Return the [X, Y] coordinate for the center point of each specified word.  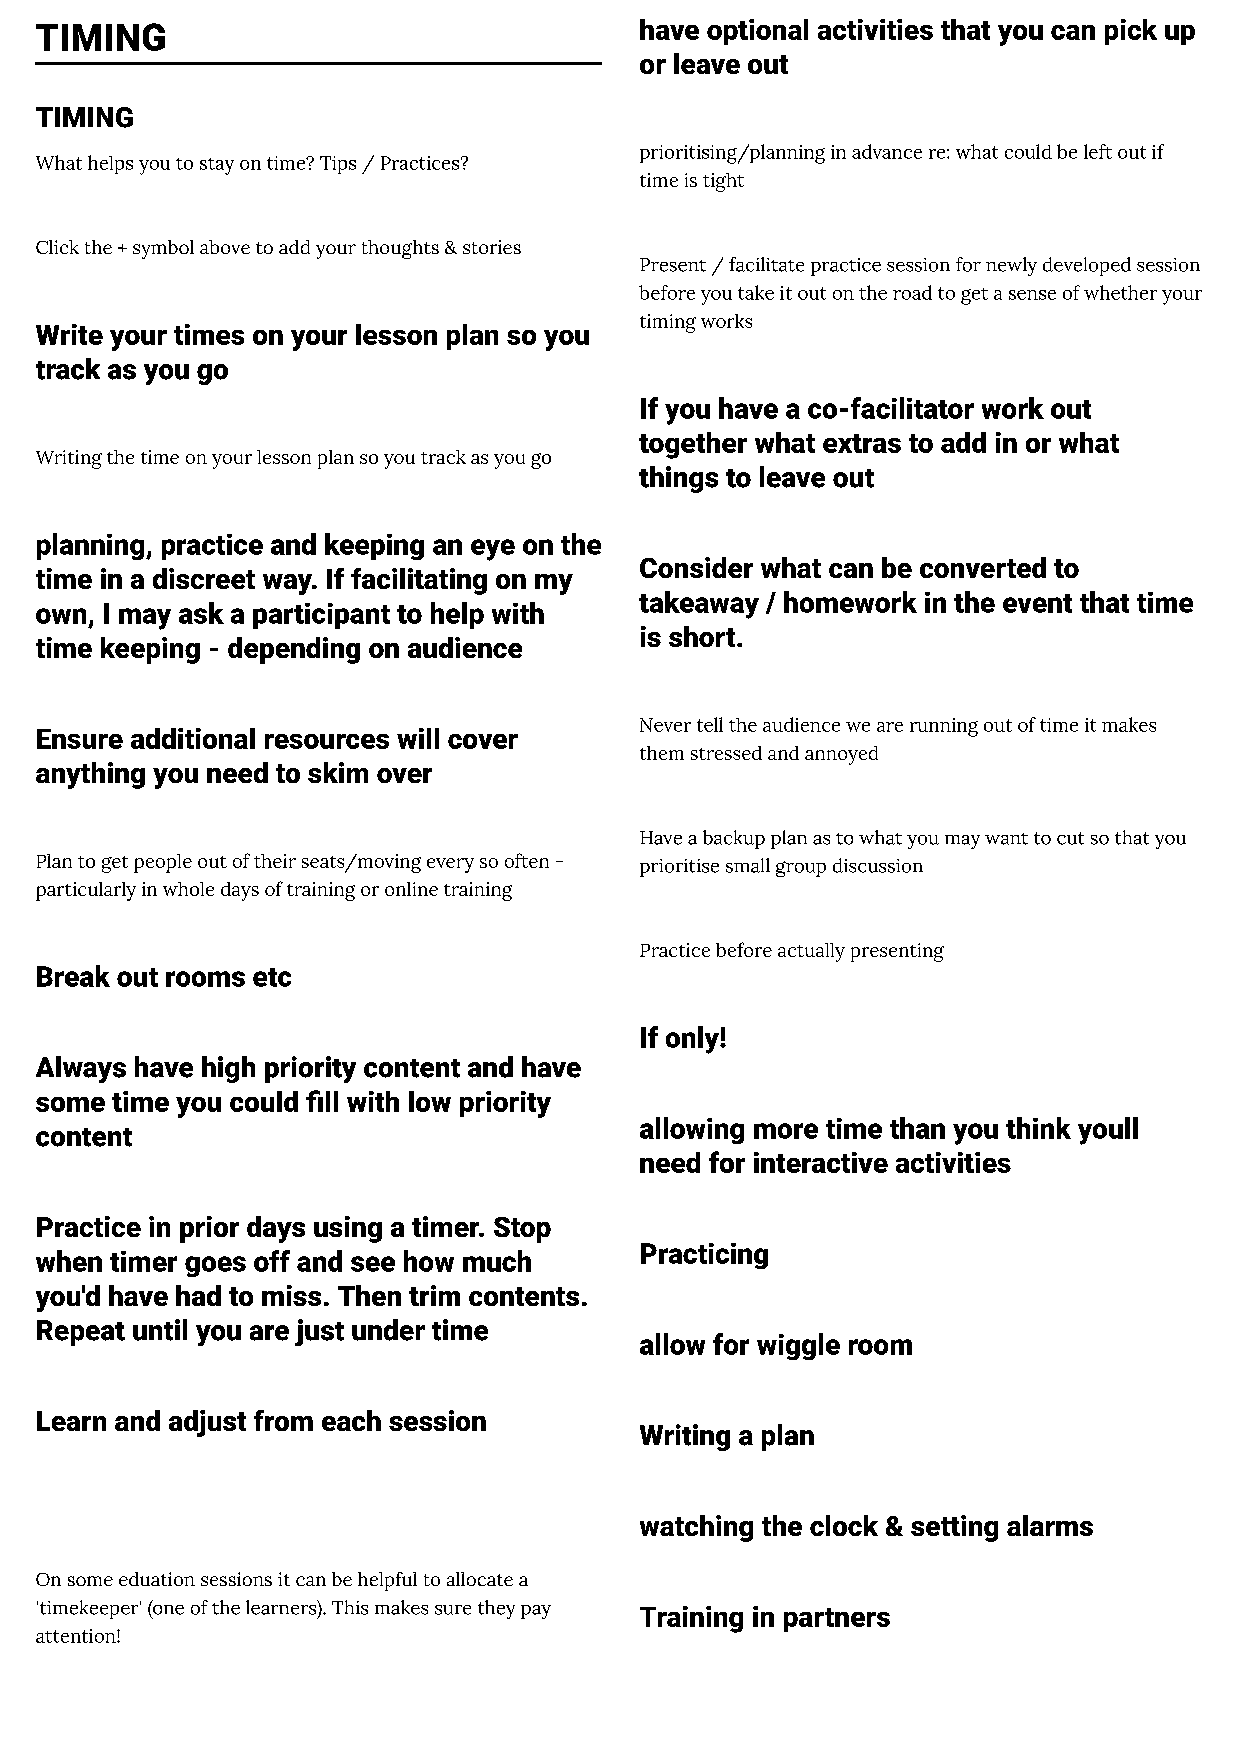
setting [954, 1528]
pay [536, 1612]
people [163, 863]
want [1006, 839]
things [678, 479]
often [527, 860]
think [1038, 1128]
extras [862, 443]
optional [757, 32]
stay [217, 166]
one [167, 1608]
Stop [522, 1230]
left [1098, 151]
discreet [204, 578]
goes [215, 1266]
